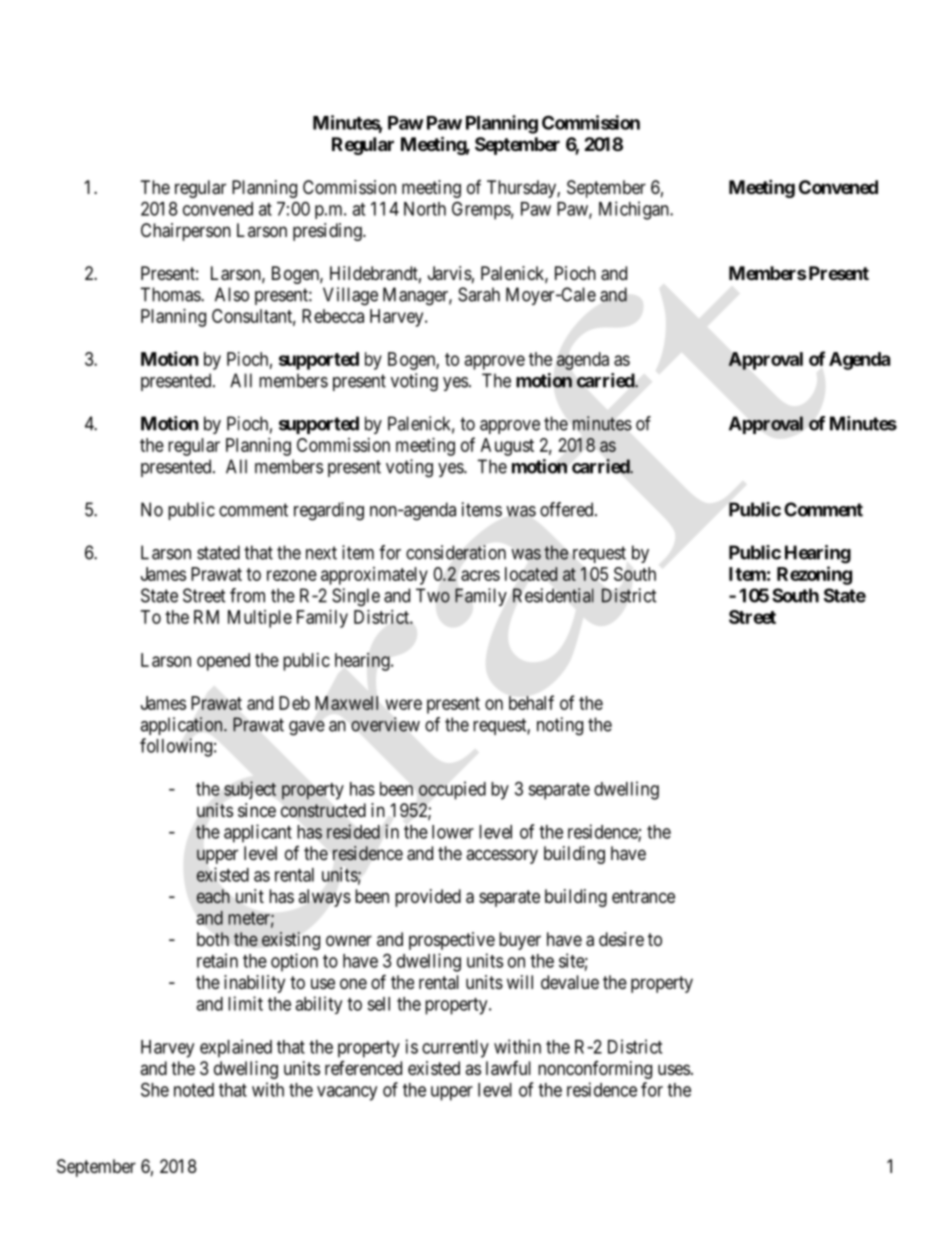 The width and height of the screenshot is (952, 1233). I want to click on Chairperson, so click(186, 232).
